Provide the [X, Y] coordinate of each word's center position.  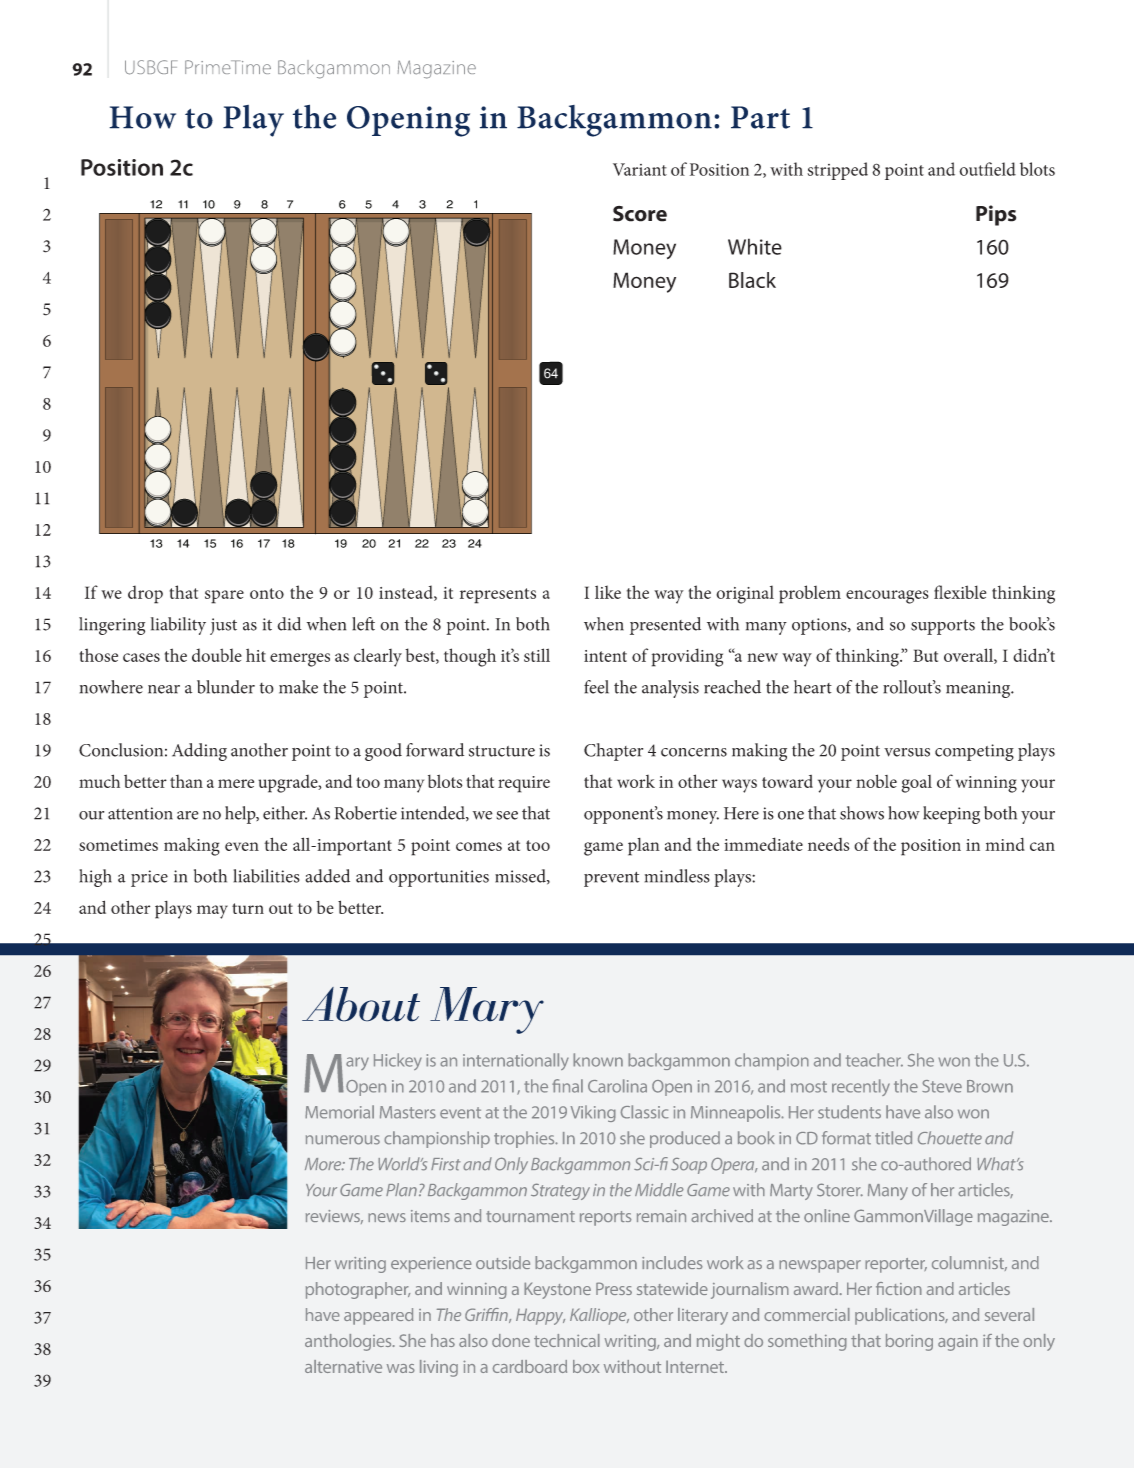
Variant [640, 169]
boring [909, 1342]
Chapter [613, 752]
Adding [199, 752]
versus [907, 752]
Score [640, 214]
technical [567, 1340]
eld [1005, 169]
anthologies [349, 1342]
